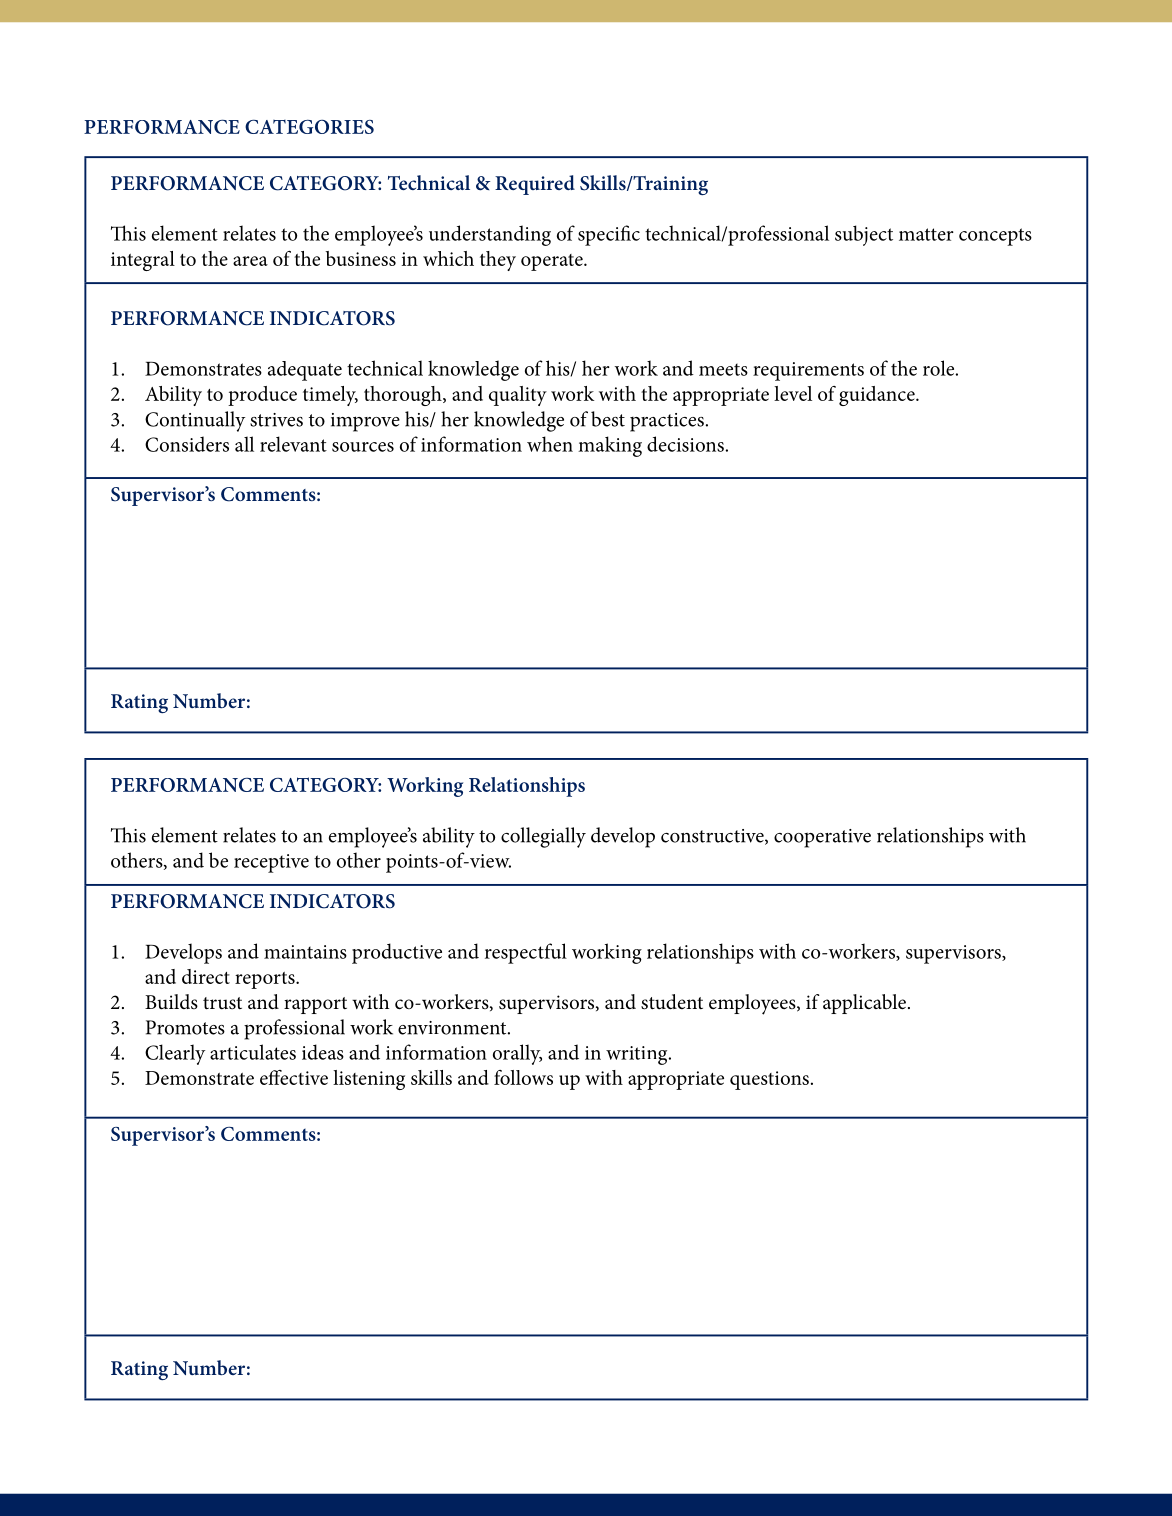  Describe the element at coordinates (926, 234) in the document. I see `matter` at that location.
